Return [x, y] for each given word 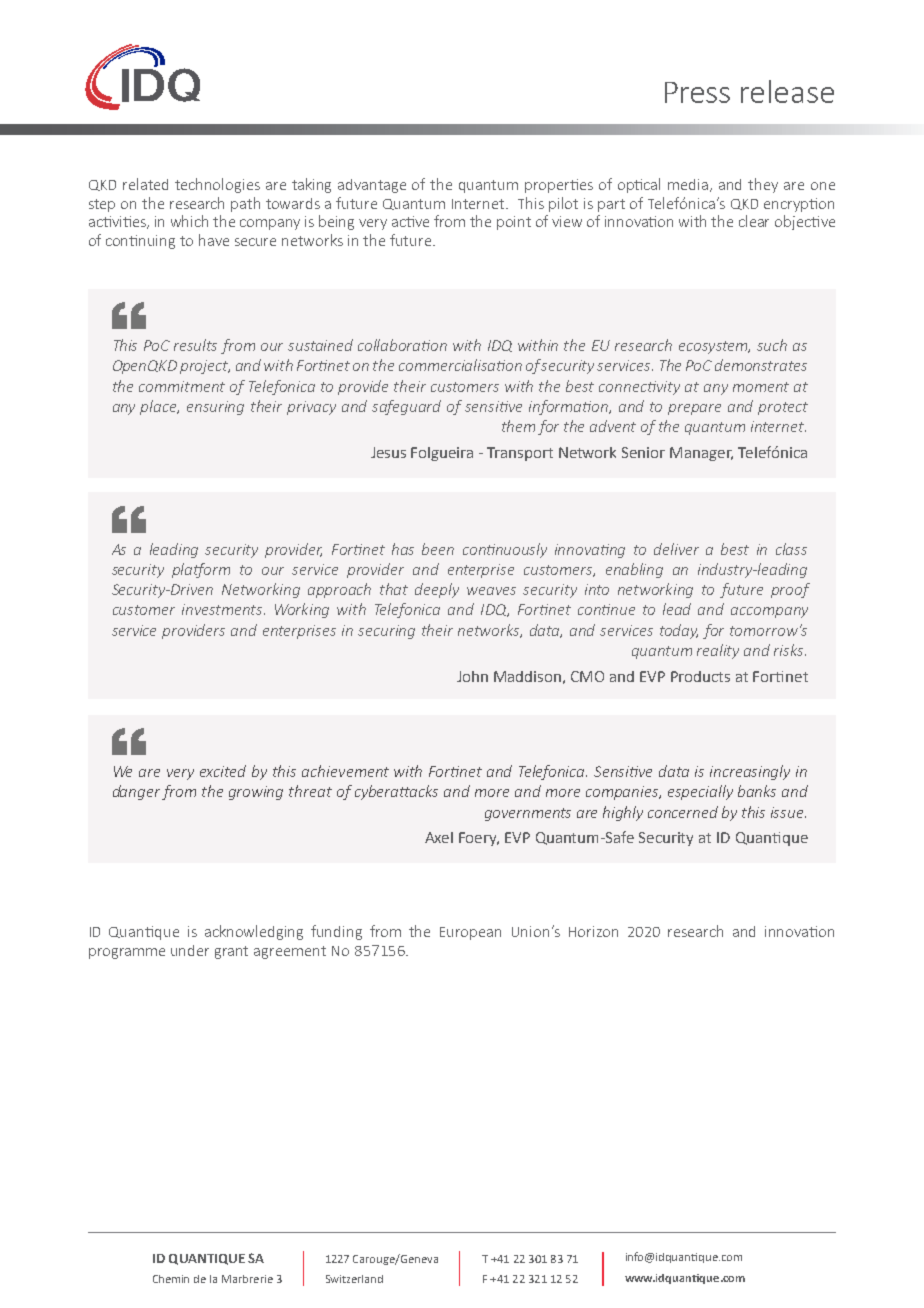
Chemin [171, 1279]
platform [201, 570]
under [190, 950]
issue [788, 812]
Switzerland [354, 1279]
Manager [701, 454]
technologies [217, 185]
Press [697, 92]
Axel [439, 837]
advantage [372, 186]
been [438, 549]
